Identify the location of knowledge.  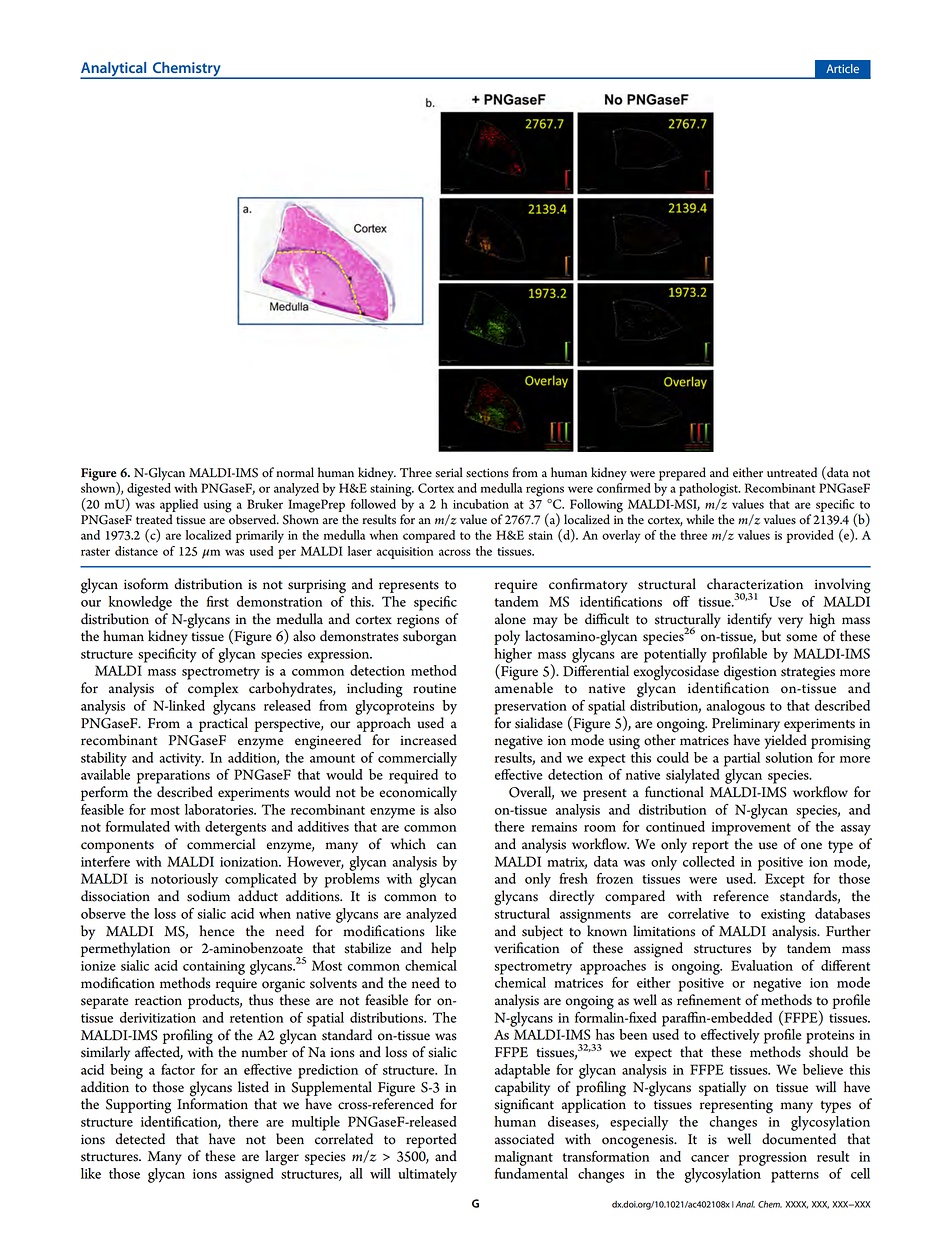
(140, 603).
